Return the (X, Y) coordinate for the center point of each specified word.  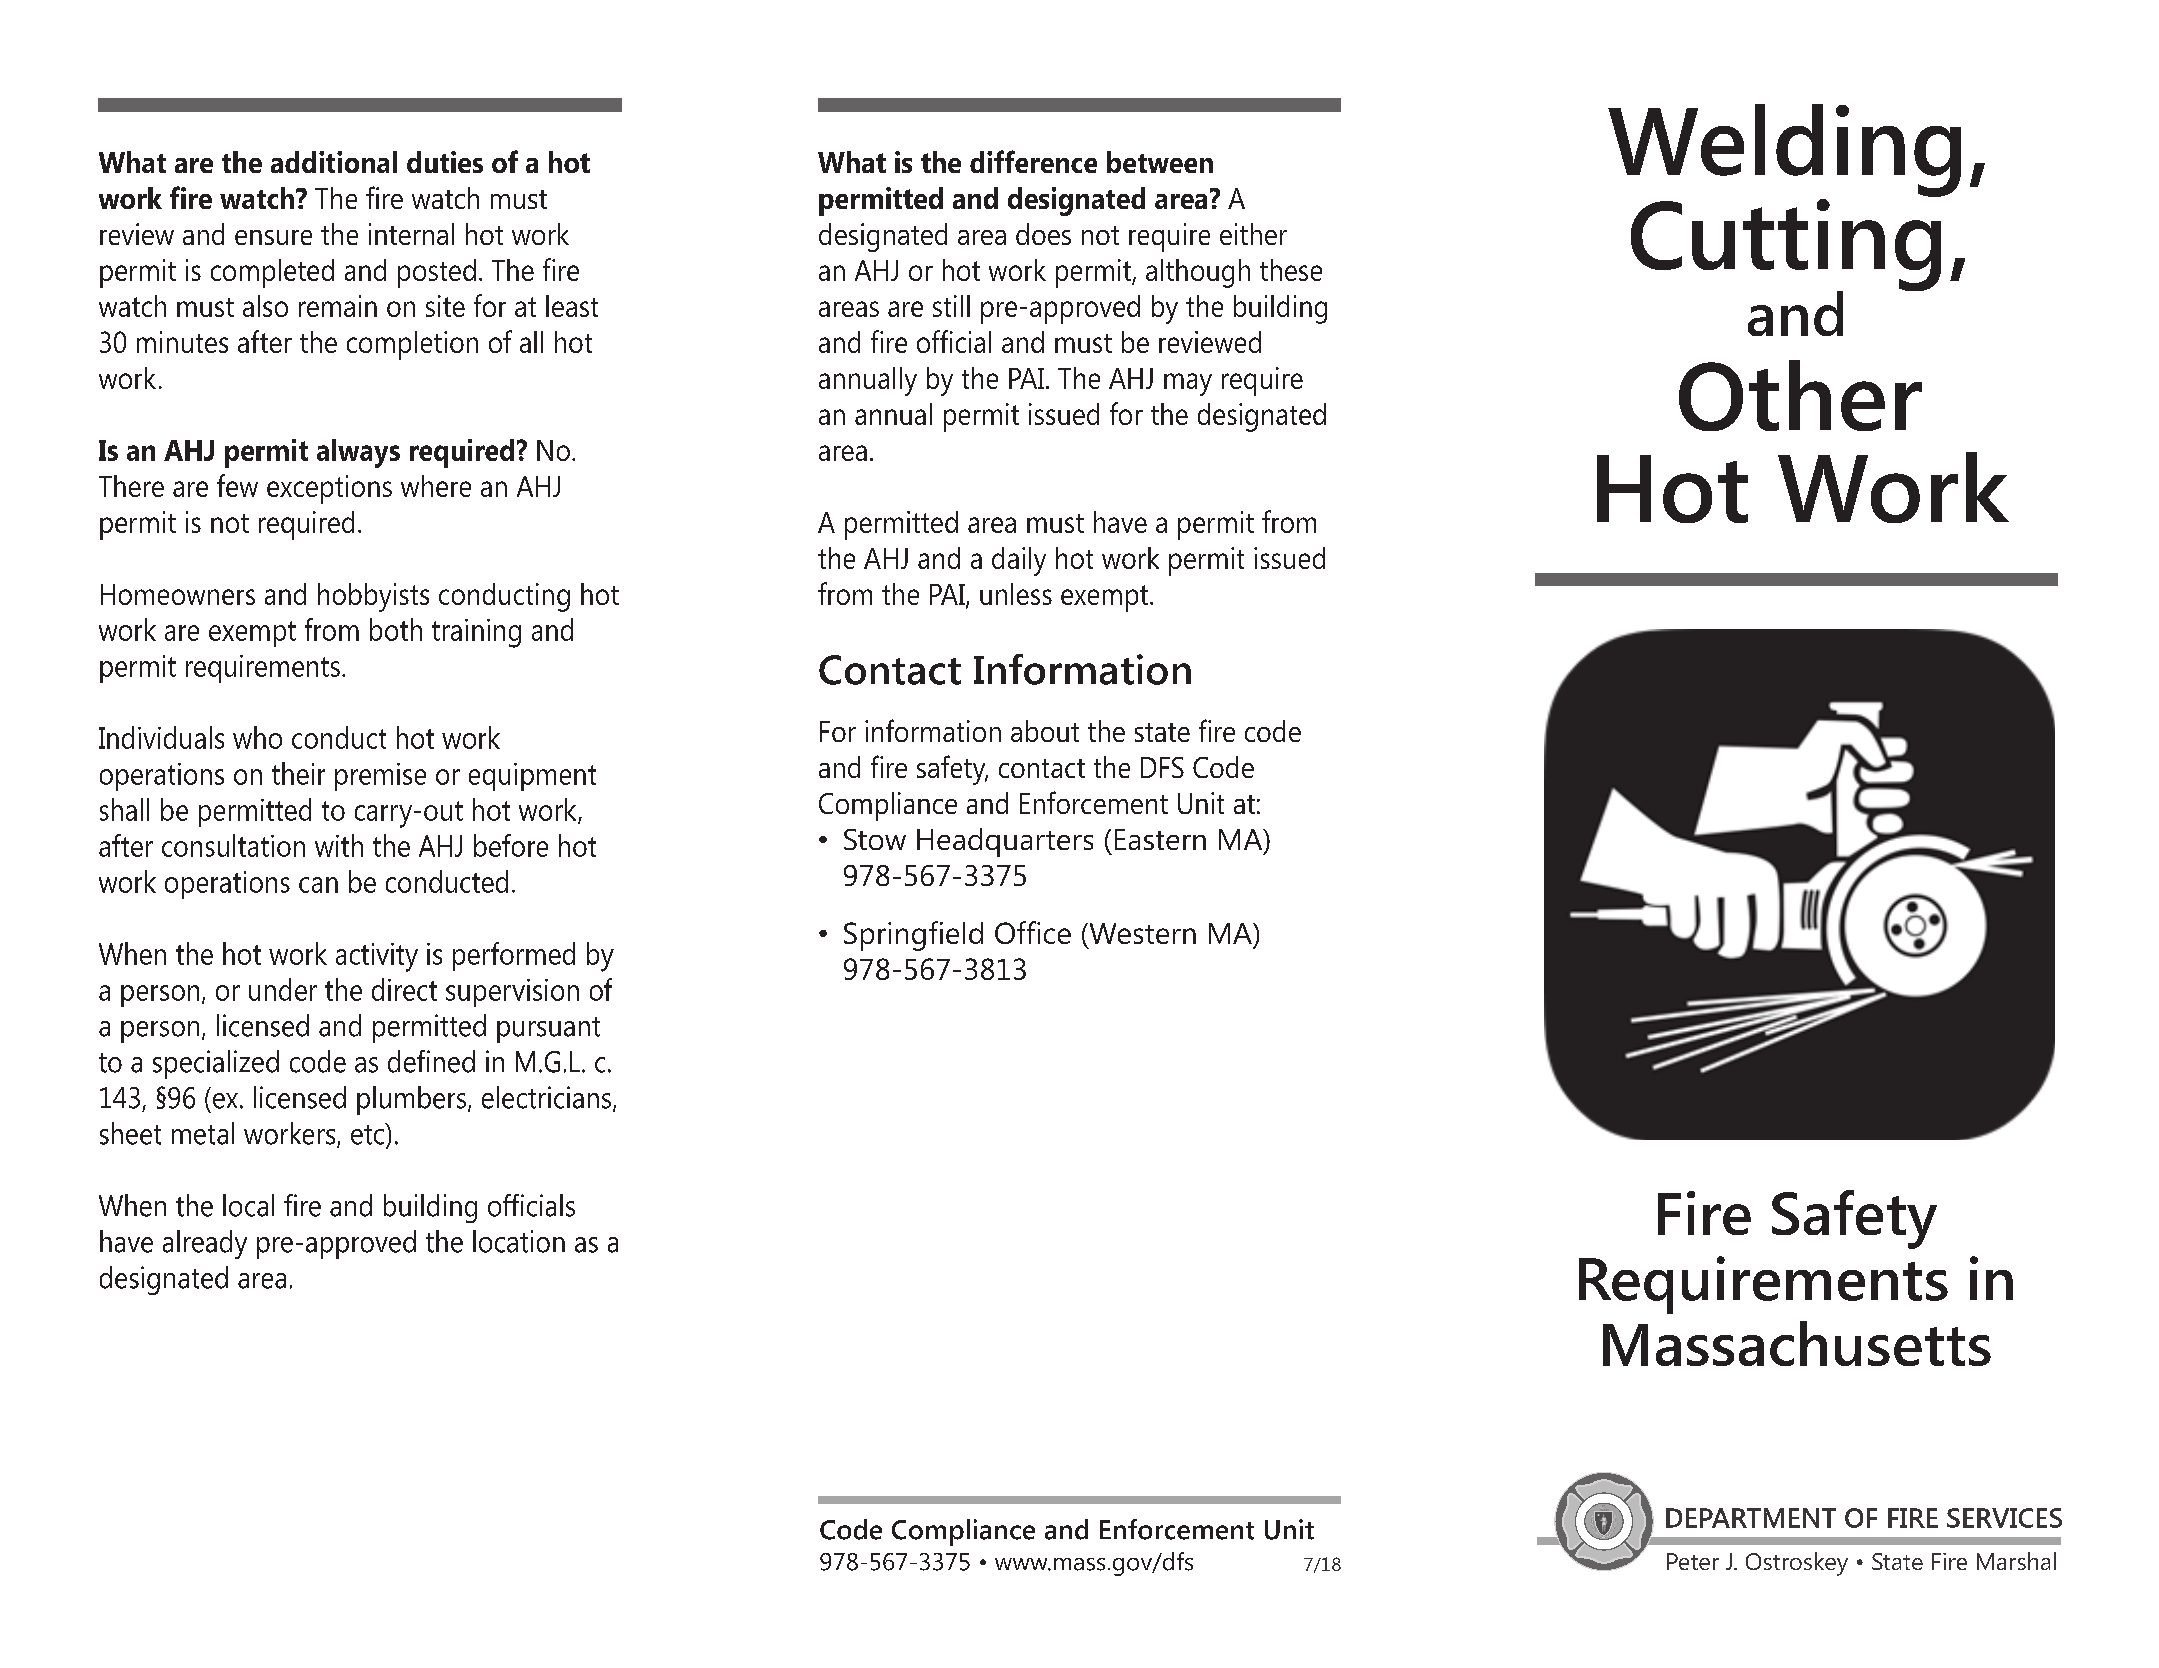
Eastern (1160, 839)
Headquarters (1005, 842)
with (339, 845)
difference (1033, 161)
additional (334, 162)
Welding (1784, 150)
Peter (1693, 1561)
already (205, 1244)
